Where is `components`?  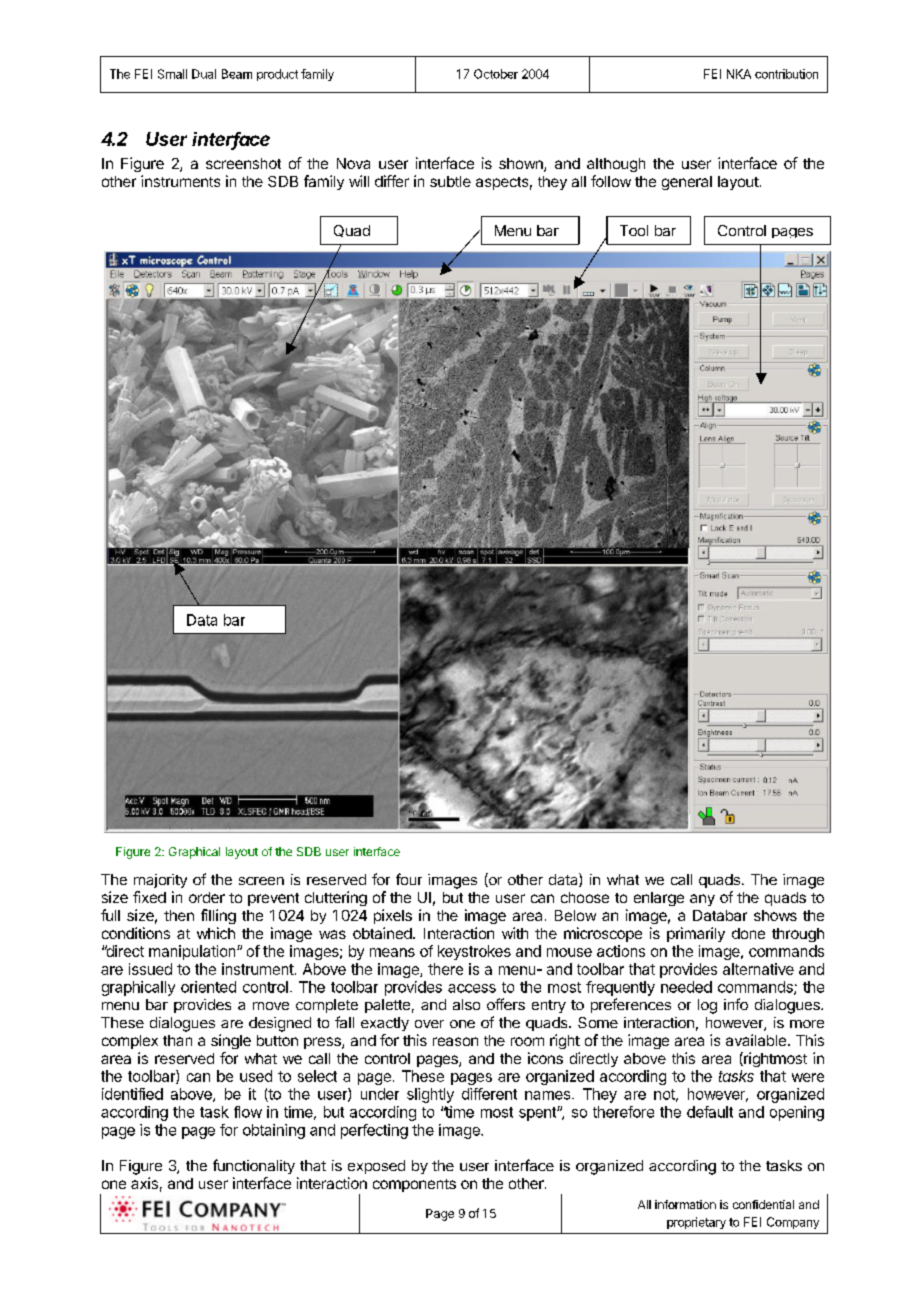
components is located at coordinates (414, 1185).
